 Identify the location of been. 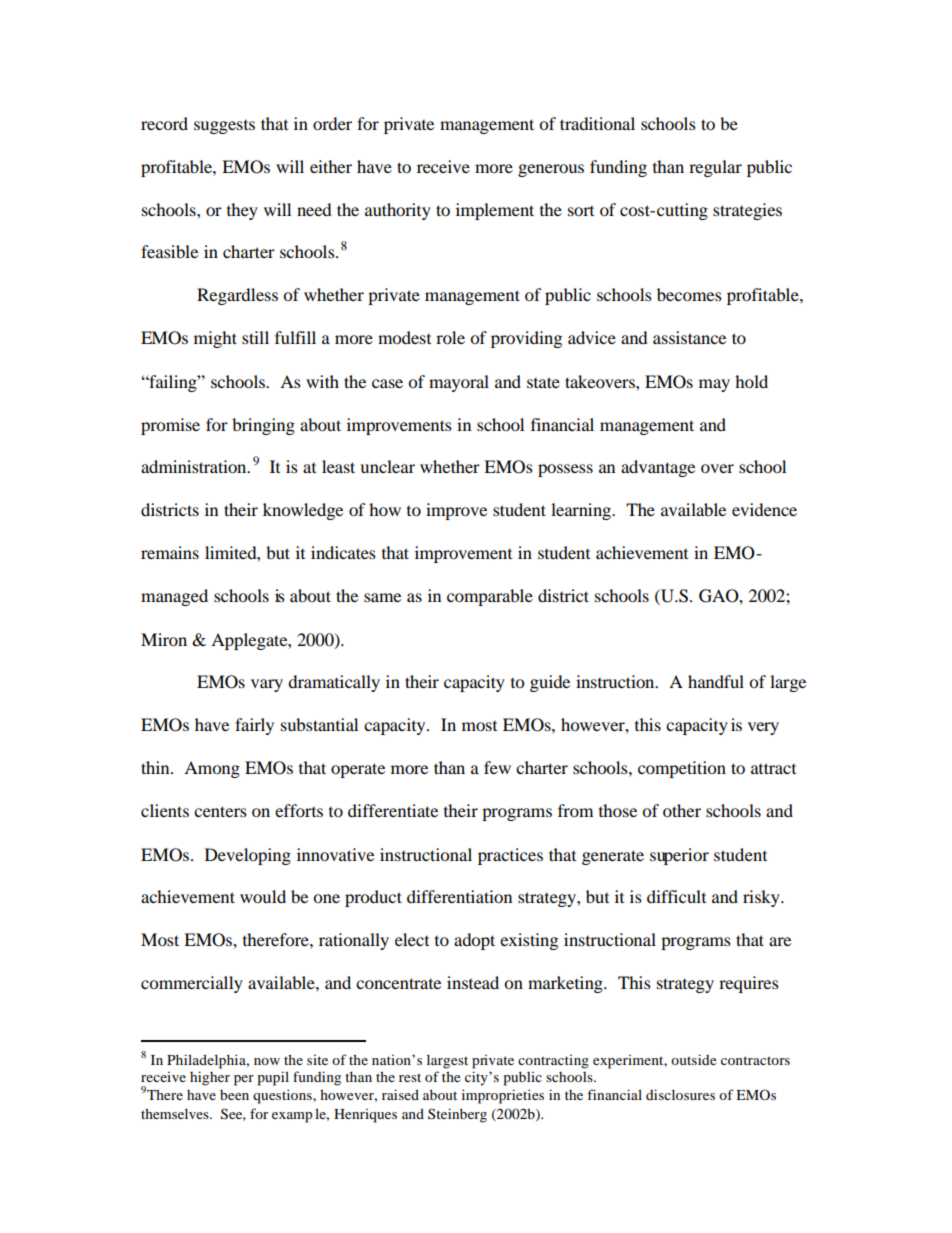
(234, 1095).
